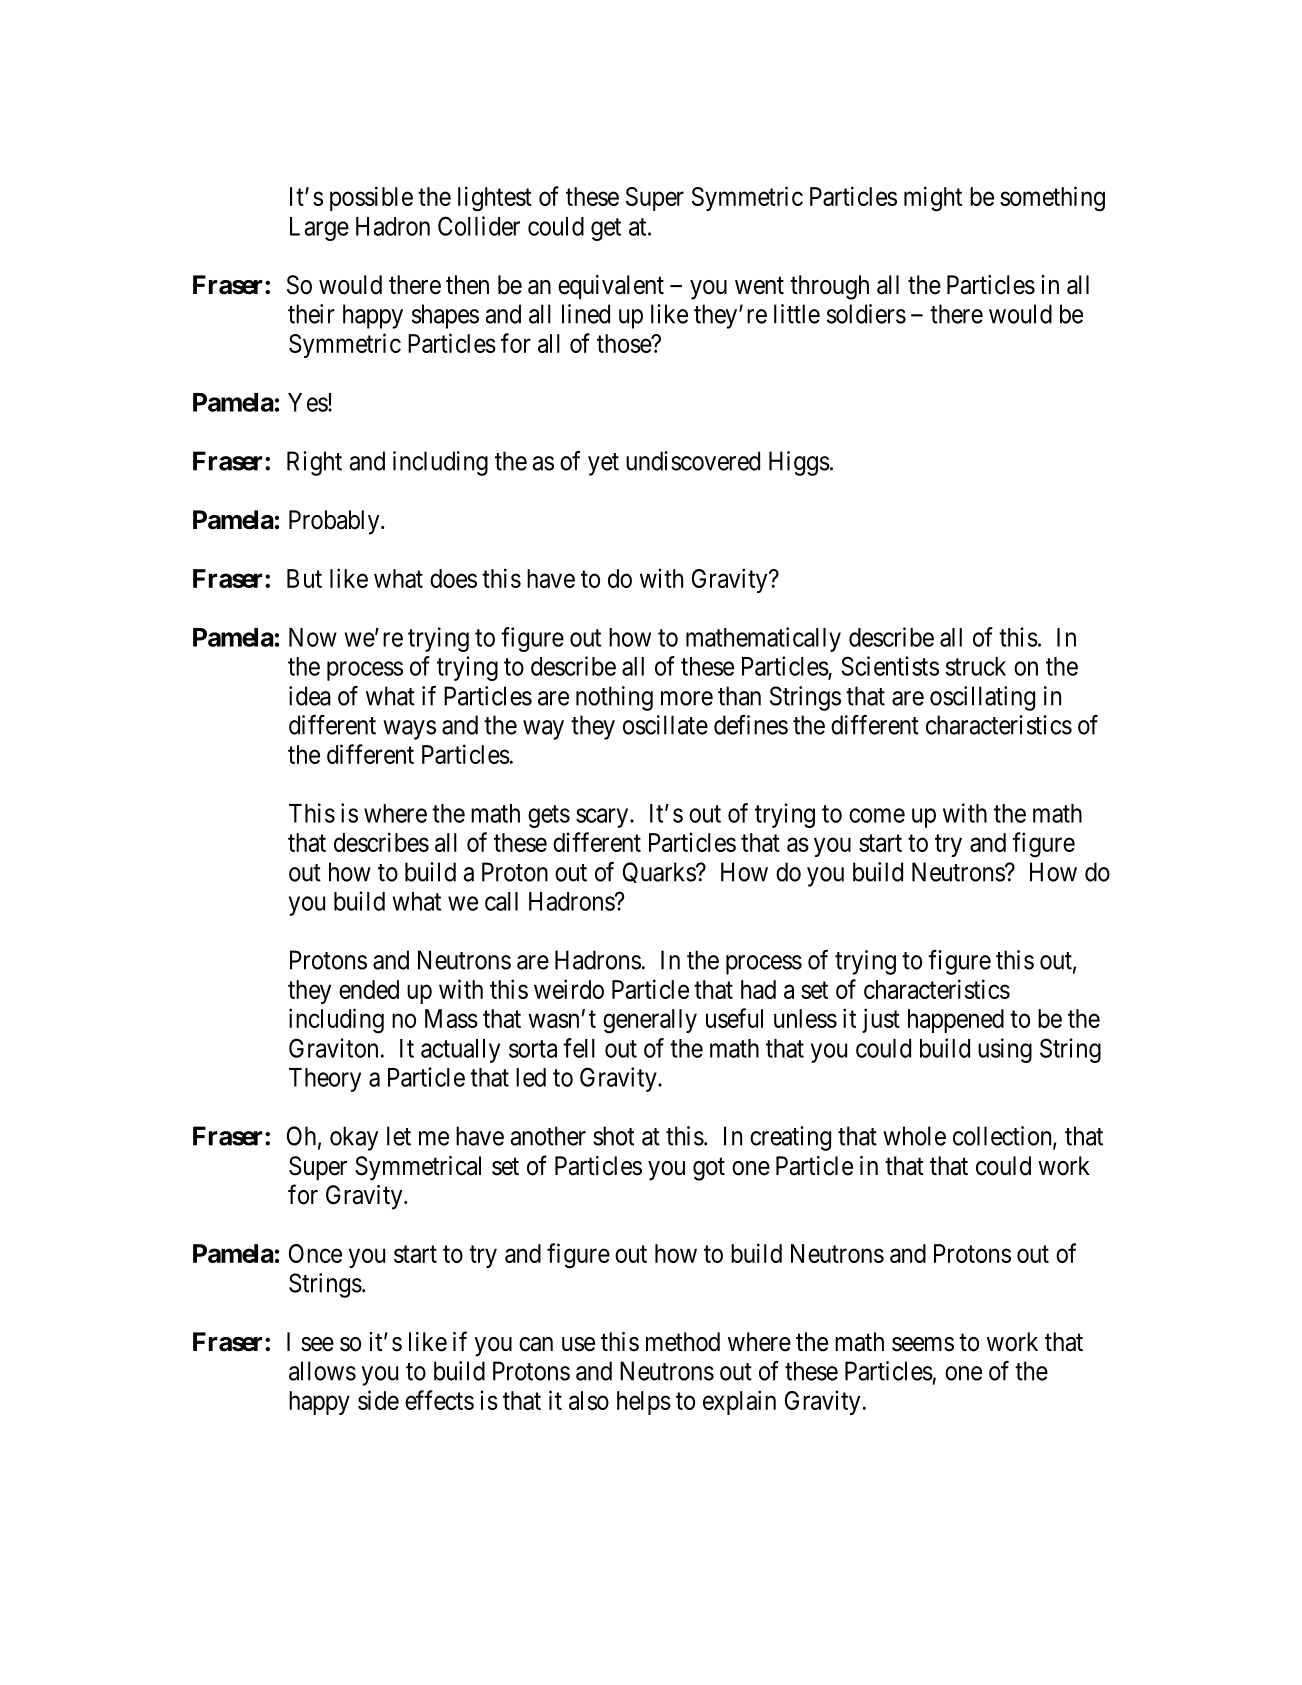  I want to click on seems, so click(923, 1344).
